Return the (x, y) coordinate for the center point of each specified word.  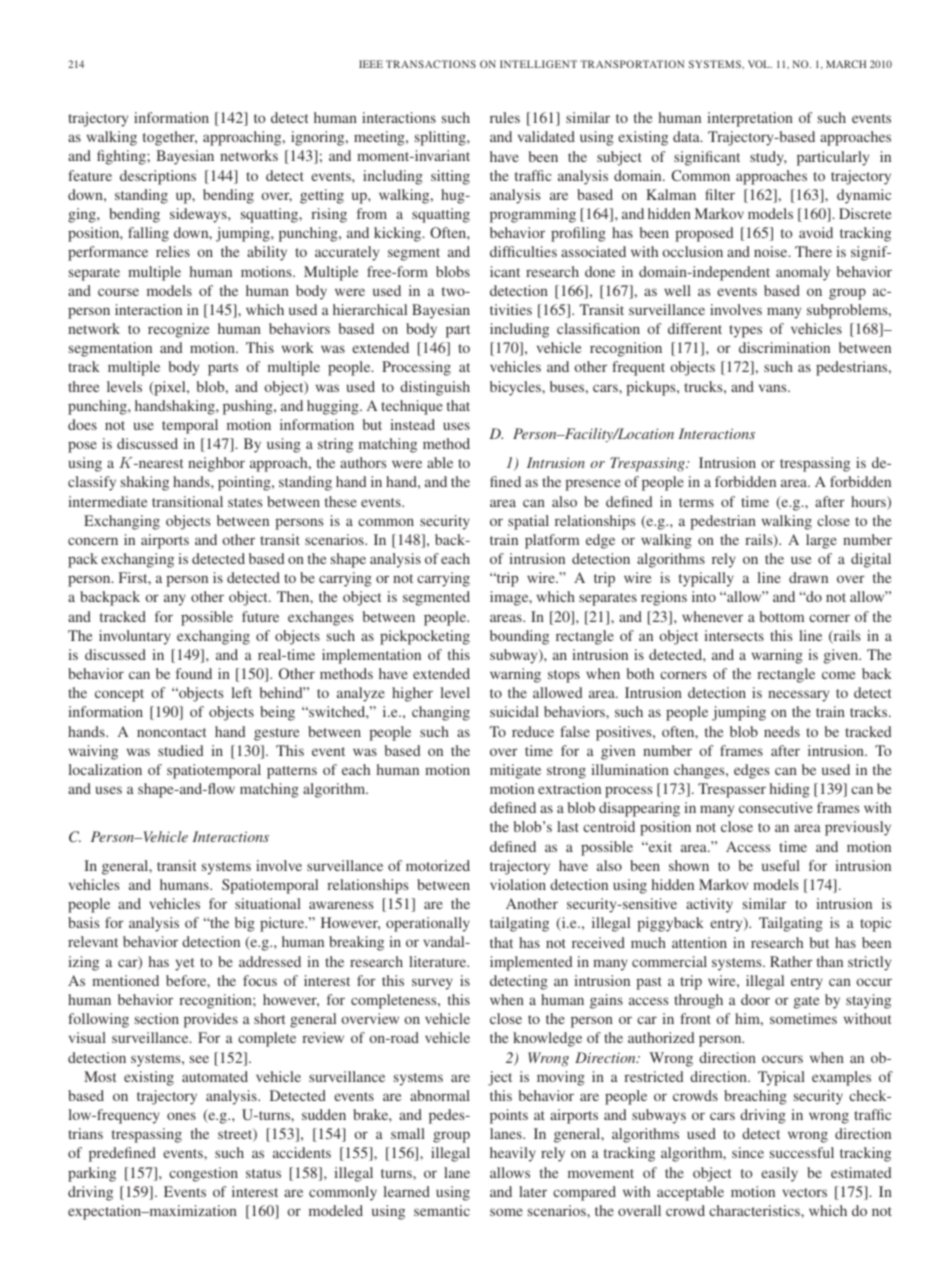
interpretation (750, 119)
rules (505, 117)
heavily (513, 1154)
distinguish (435, 388)
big (245, 924)
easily (779, 1174)
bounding (519, 637)
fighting (122, 157)
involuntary (135, 637)
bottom (782, 616)
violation (518, 884)
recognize (178, 330)
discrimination (784, 347)
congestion (203, 1174)
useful (781, 865)
